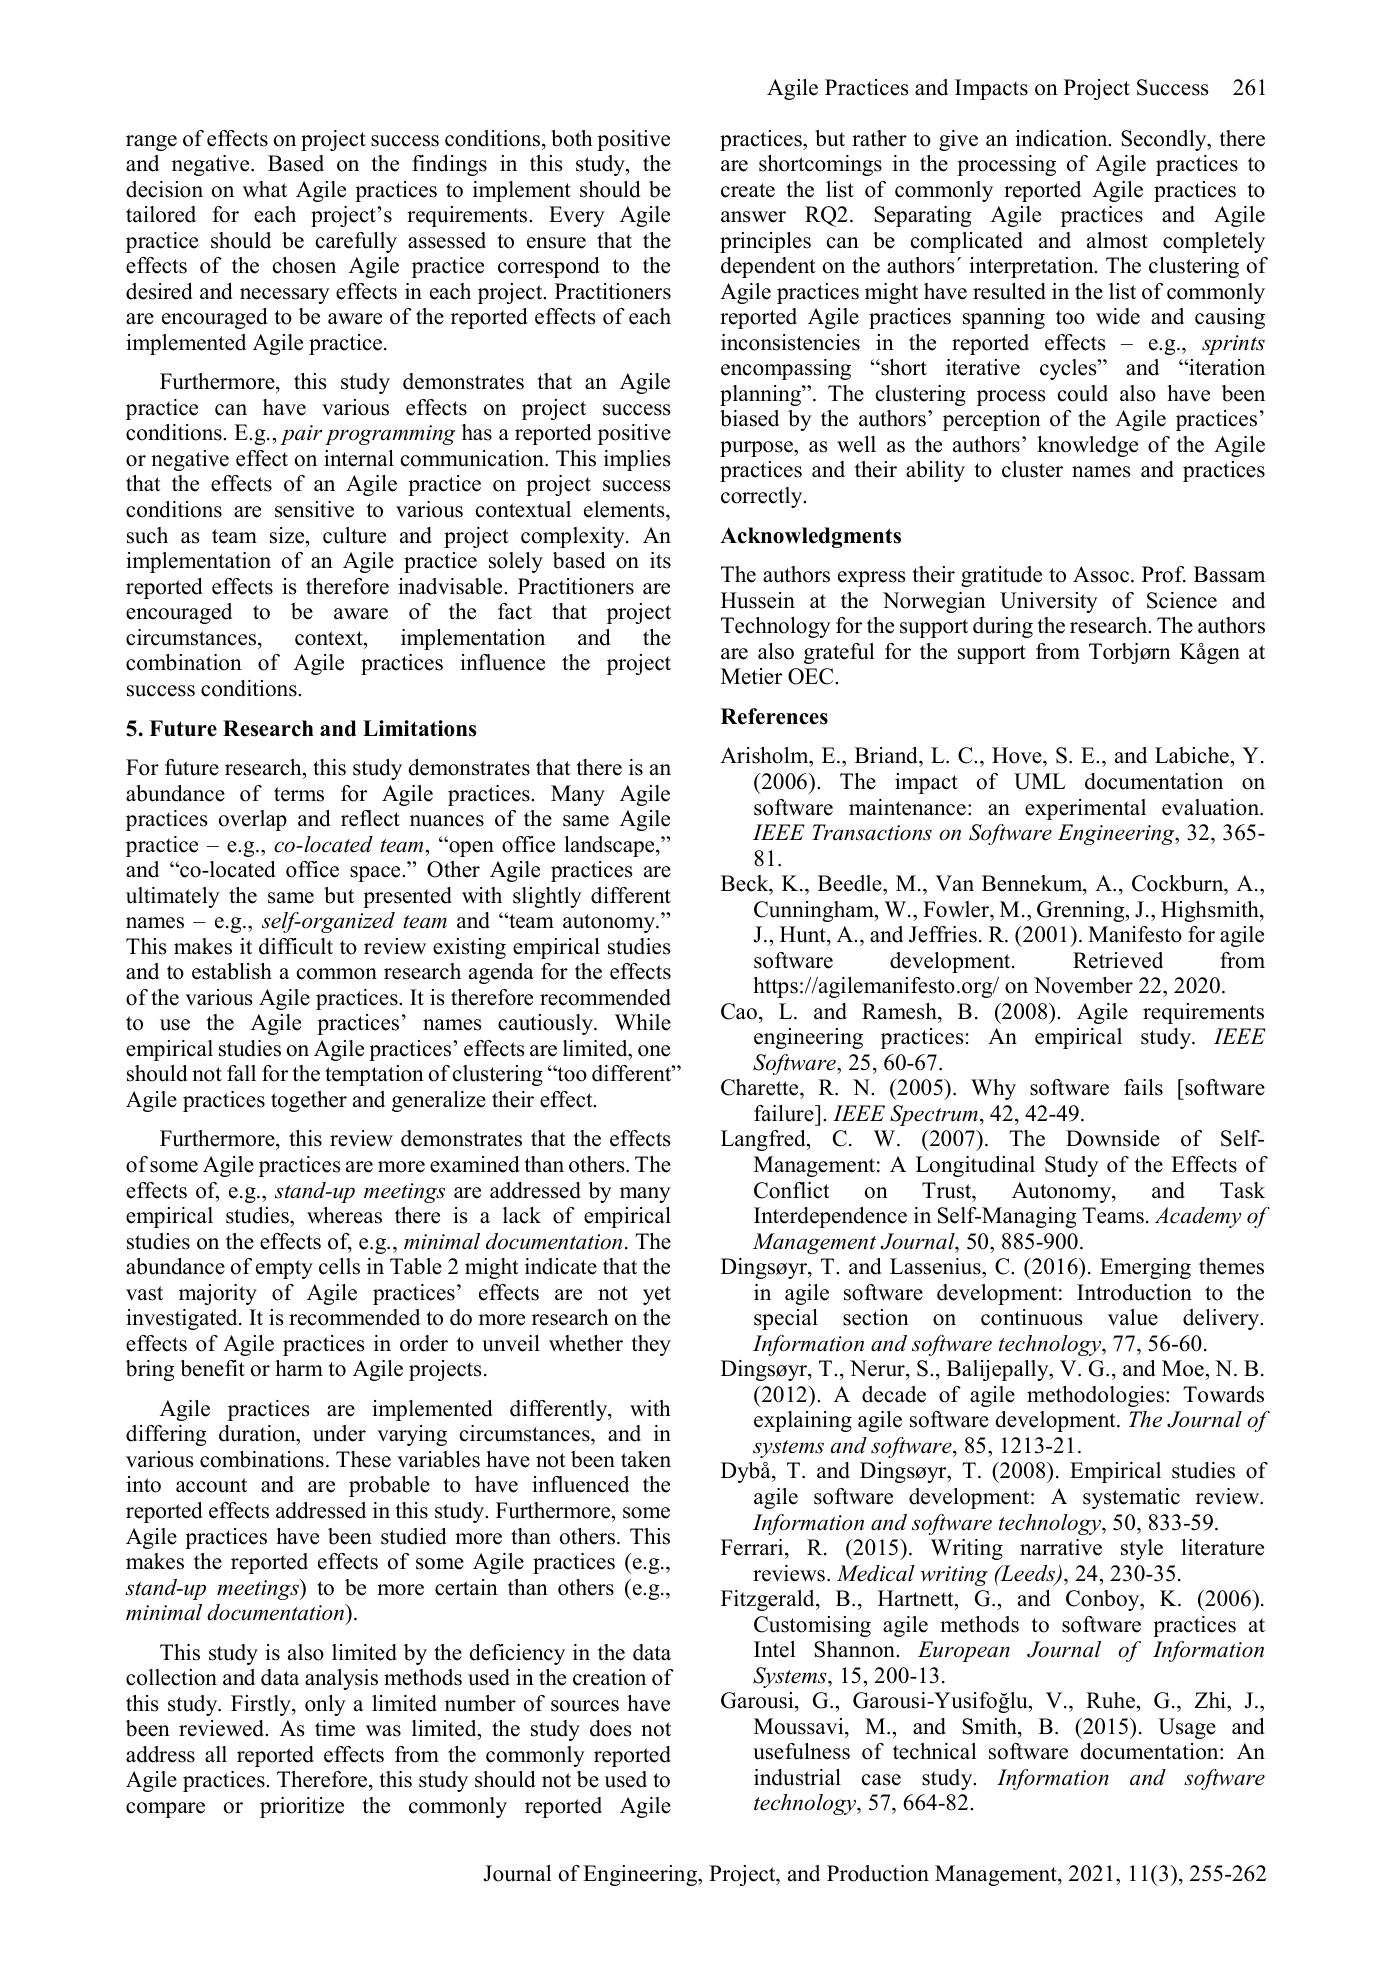 The width and height of the screenshot is (1391, 1968). Describe the element at coordinates (302, 1807) in the screenshot. I see `prioritize` at that location.
